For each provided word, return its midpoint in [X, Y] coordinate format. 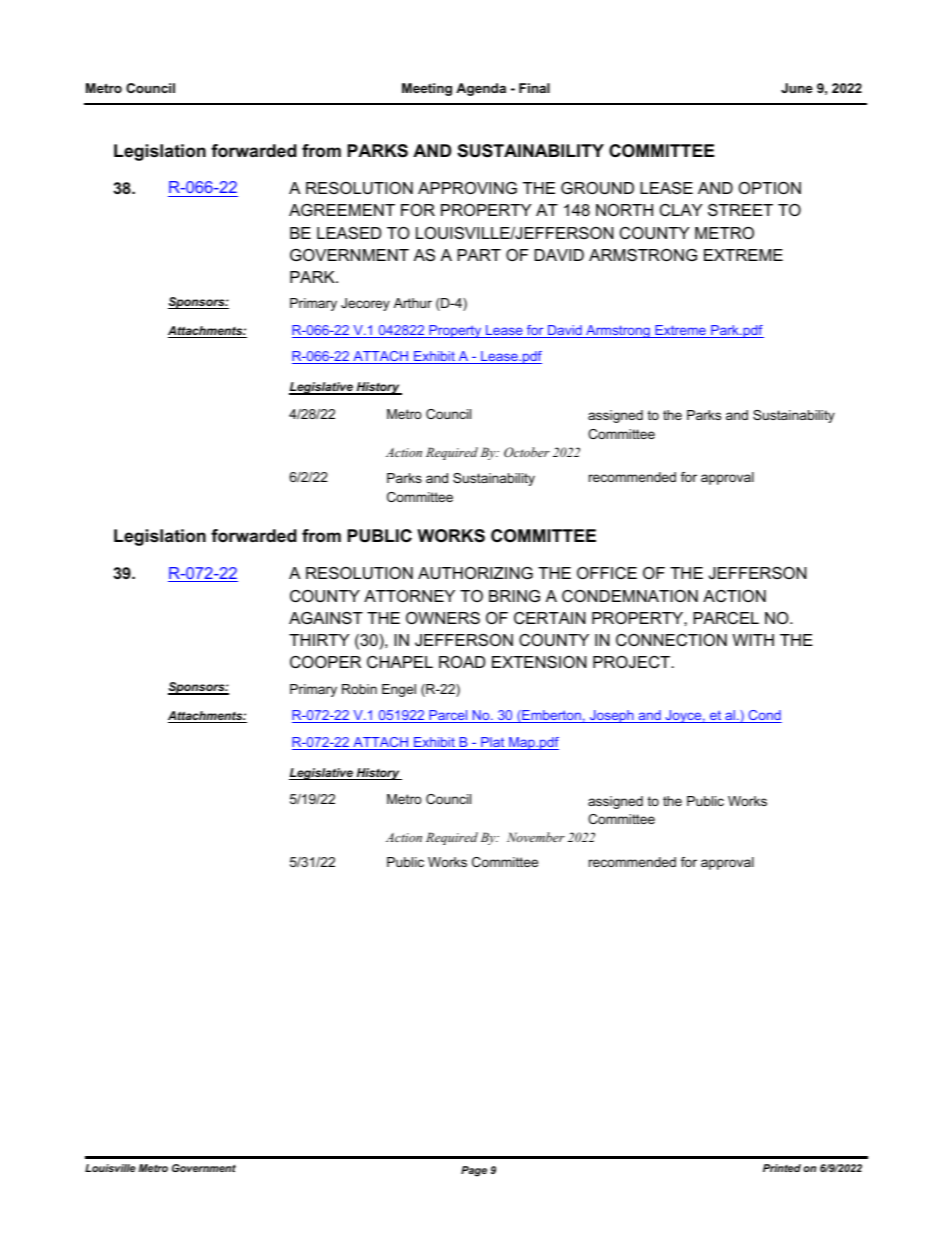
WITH [753, 640]
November [536, 837]
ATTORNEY [409, 596]
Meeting [427, 89]
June [797, 88]
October [527, 452]
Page [474, 1171]
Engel [399, 690]
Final [534, 88]
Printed [782, 1168]
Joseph [611, 716]
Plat [493, 743]
